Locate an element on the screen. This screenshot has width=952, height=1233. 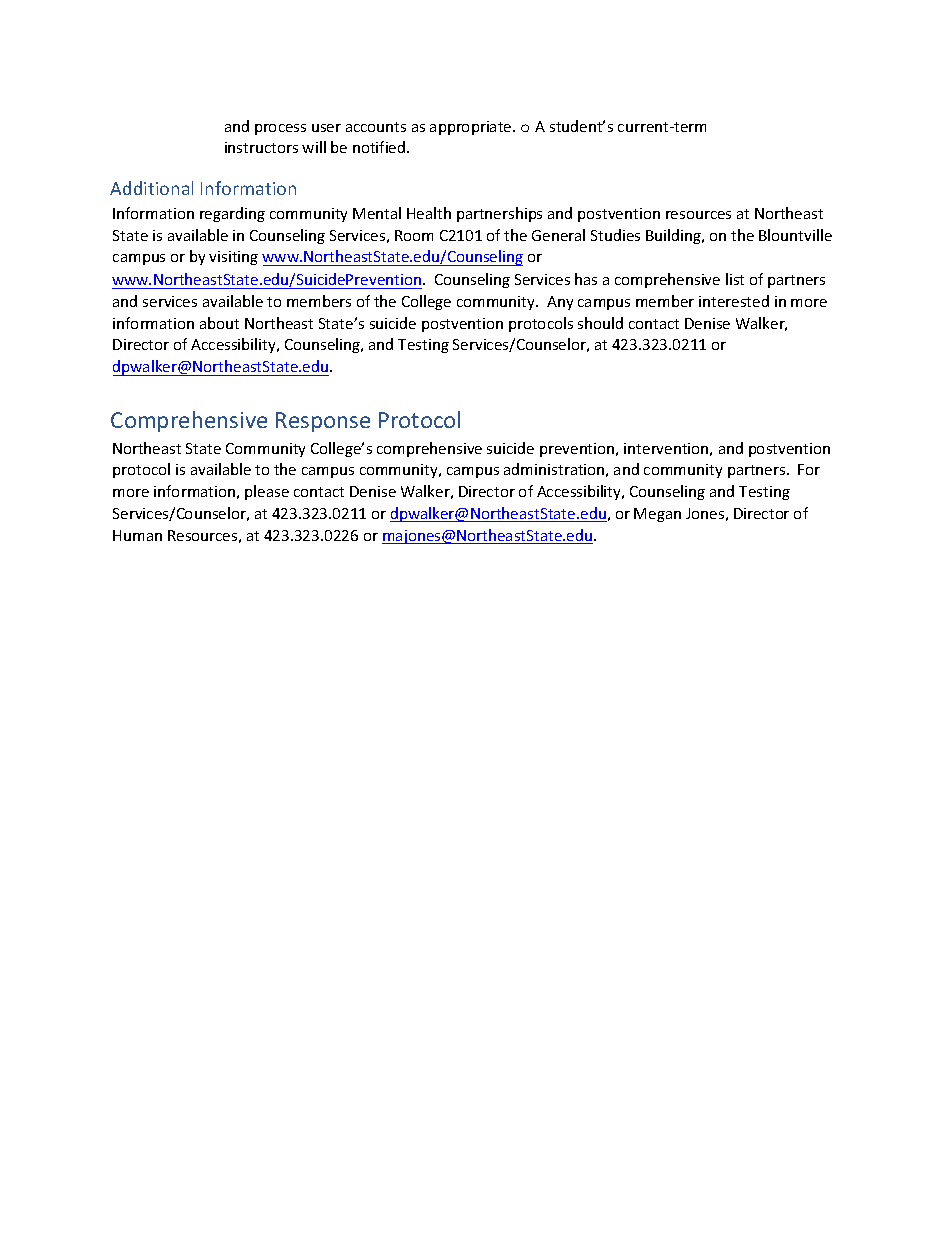
about is located at coordinates (219, 323).
